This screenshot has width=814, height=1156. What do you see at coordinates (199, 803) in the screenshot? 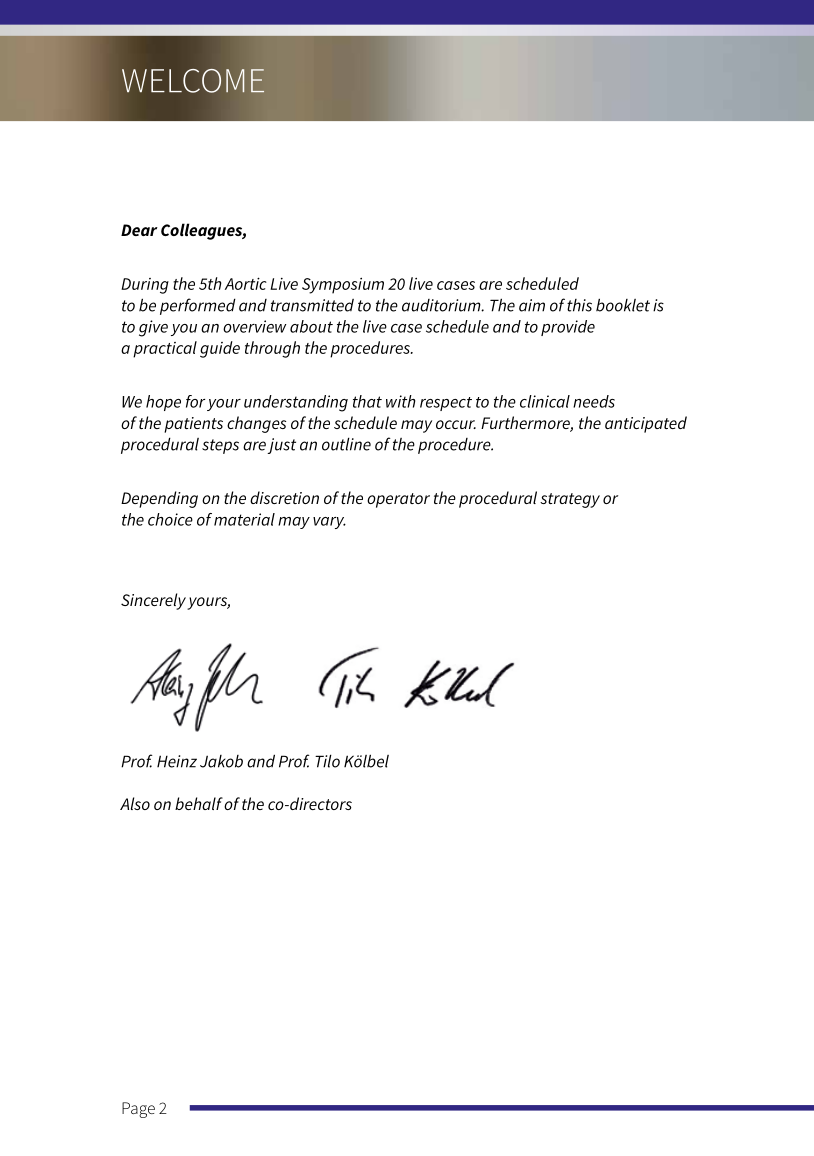
I see `behalf` at bounding box center [199, 803].
